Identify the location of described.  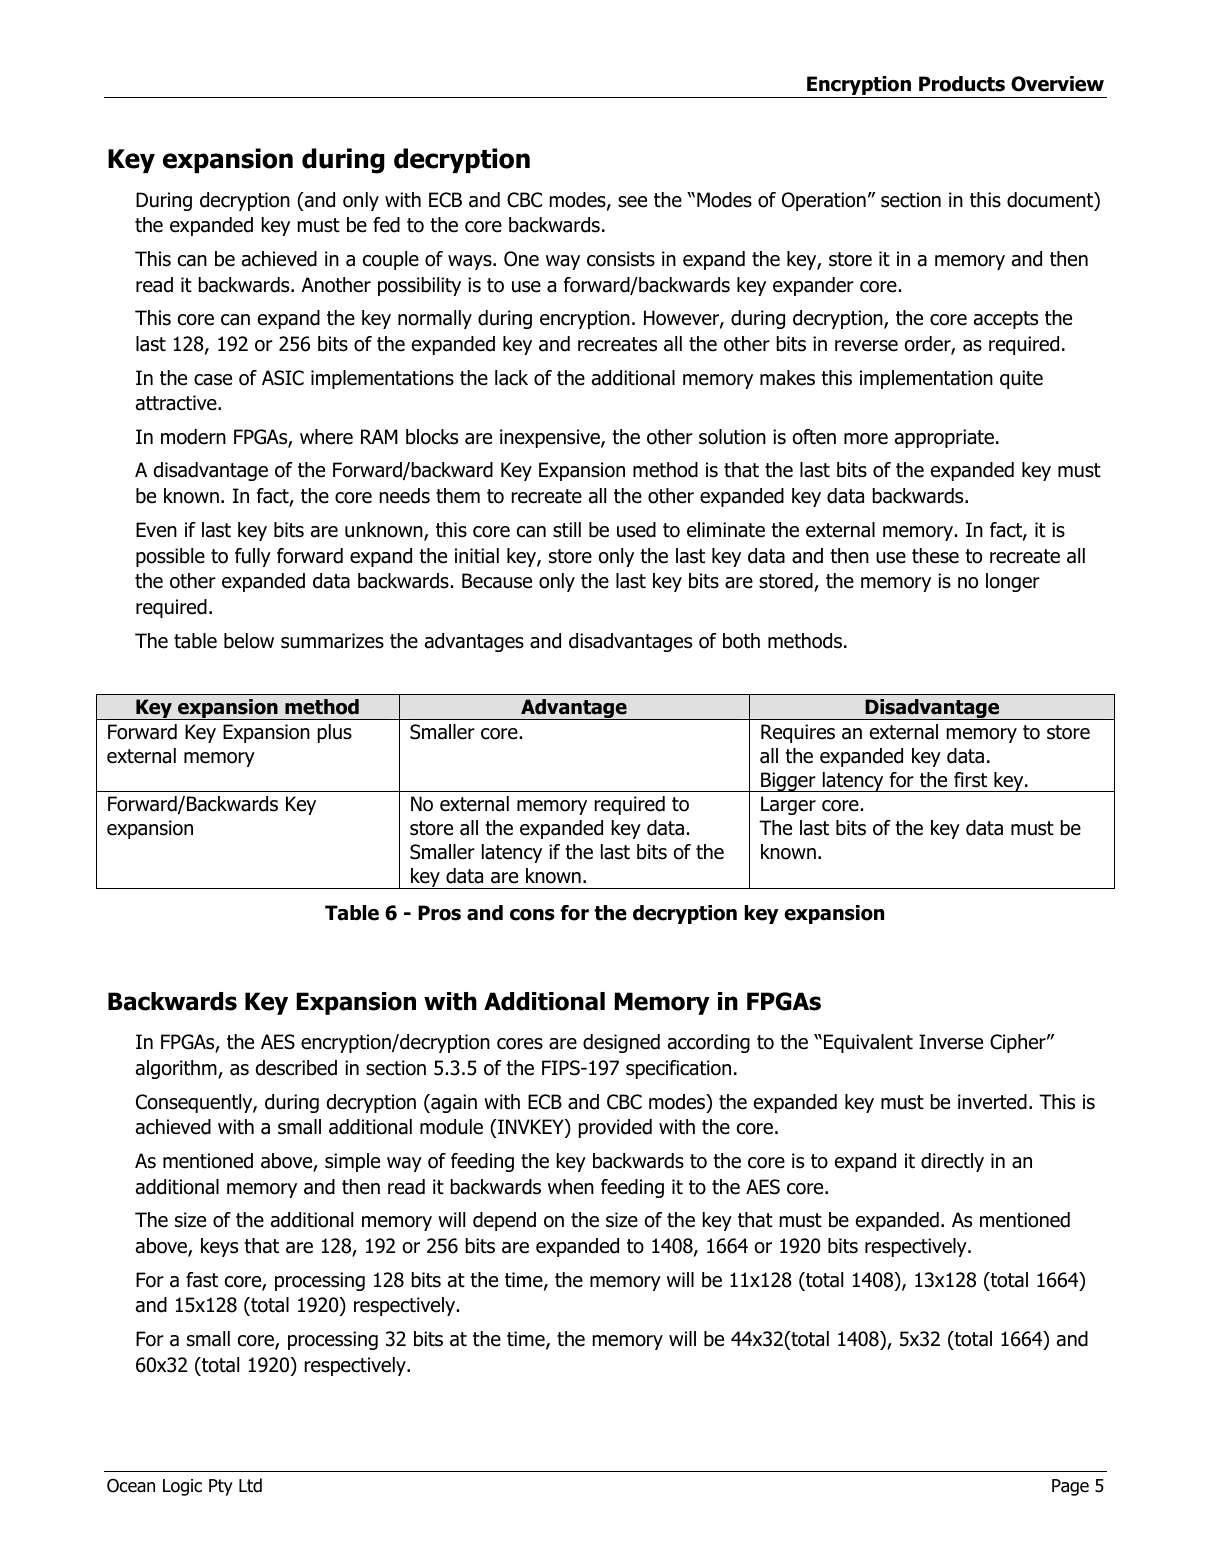
(296, 1068).
